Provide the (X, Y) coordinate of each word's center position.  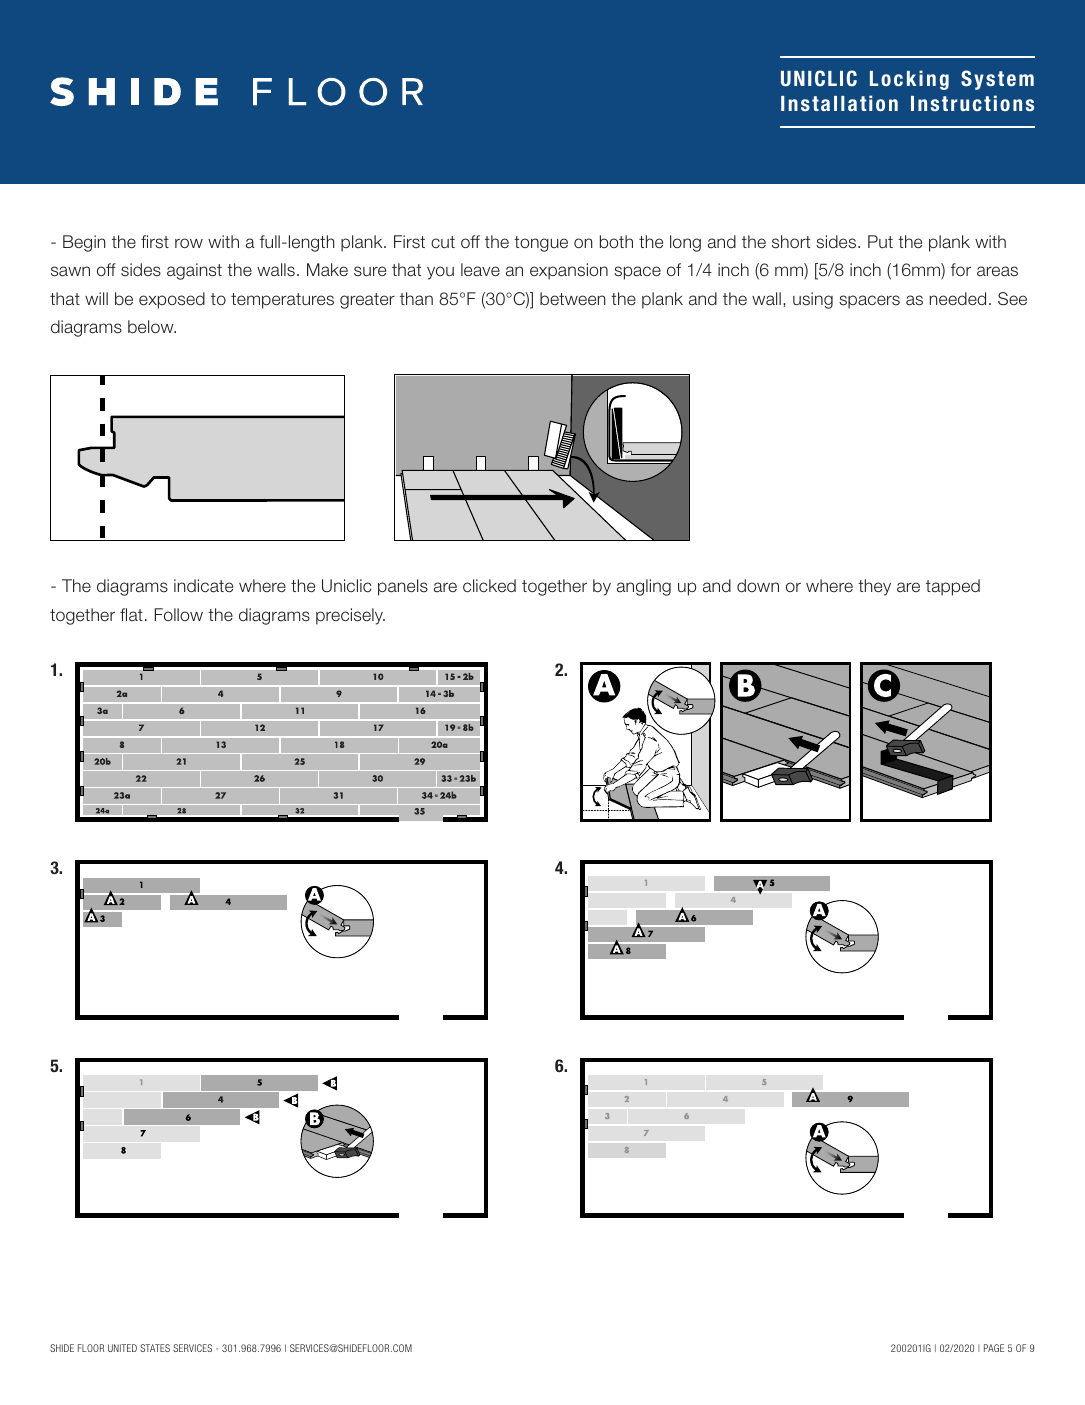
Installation (839, 103)
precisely (350, 616)
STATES (155, 1348)
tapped (953, 587)
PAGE (994, 1348)
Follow (179, 614)
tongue (541, 244)
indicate (203, 586)
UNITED (122, 1348)
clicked (489, 586)
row (189, 243)
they (874, 587)
